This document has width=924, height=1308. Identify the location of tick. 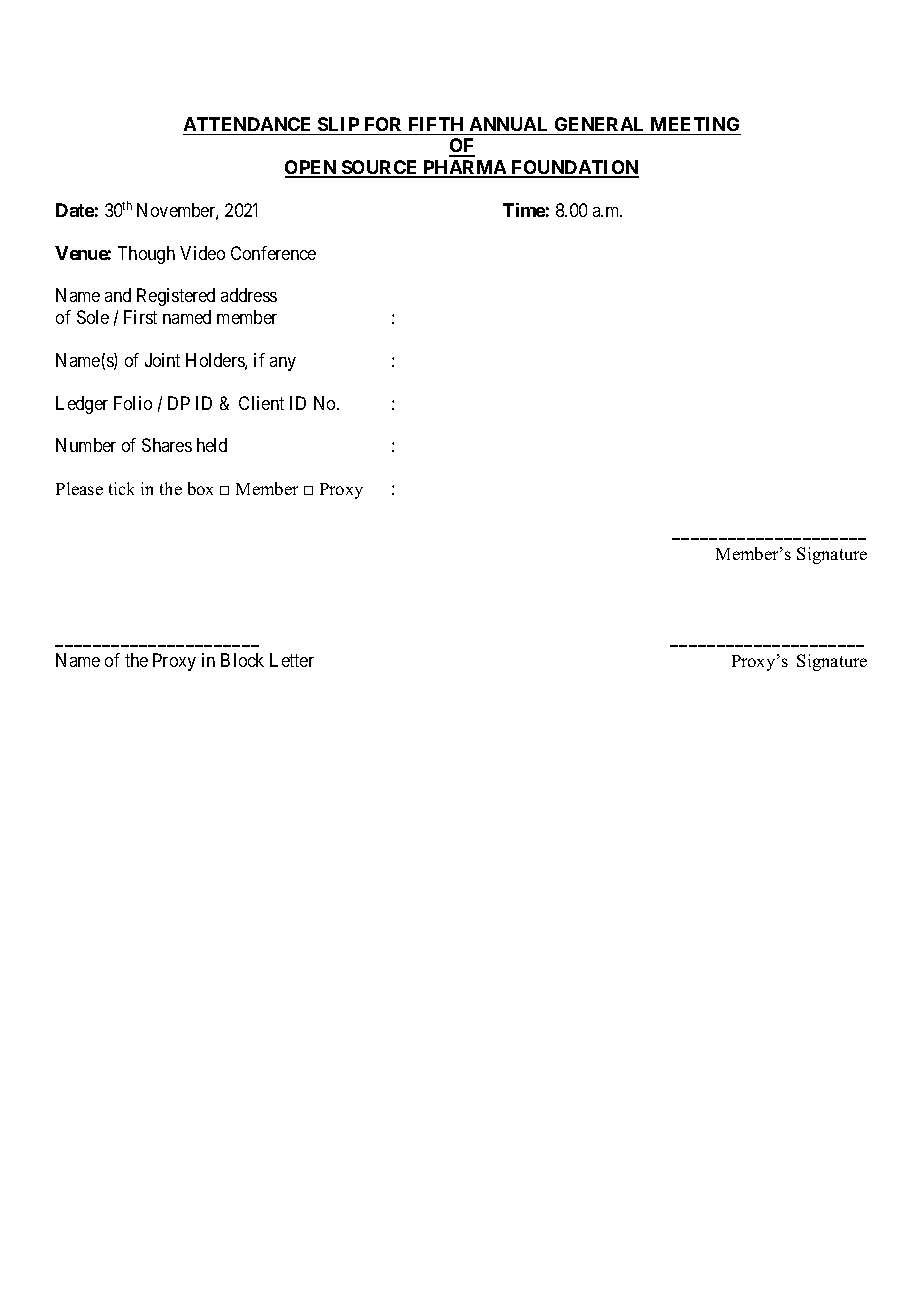
(121, 488).
